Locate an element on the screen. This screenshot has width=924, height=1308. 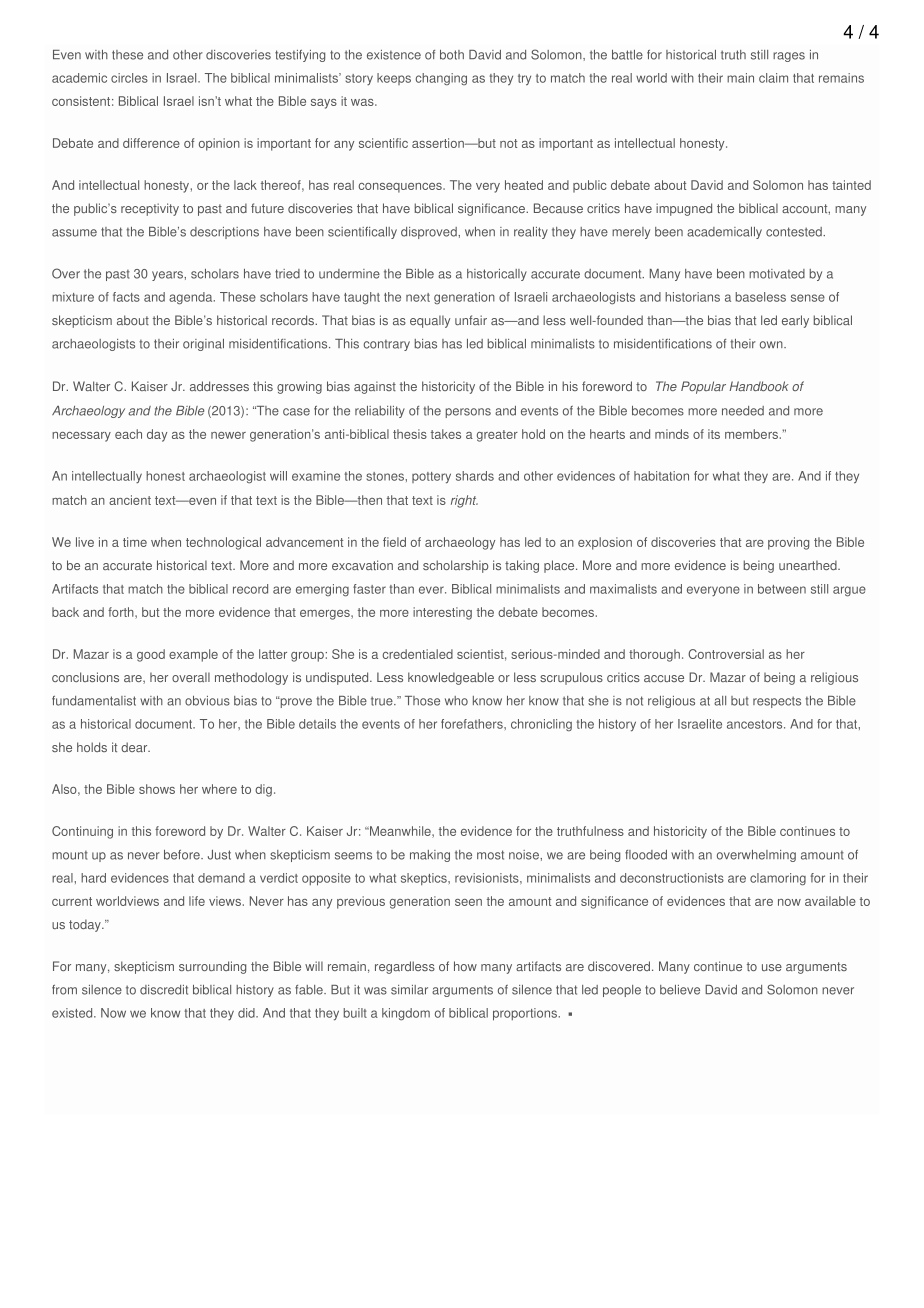
similar is located at coordinates (409, 990).
